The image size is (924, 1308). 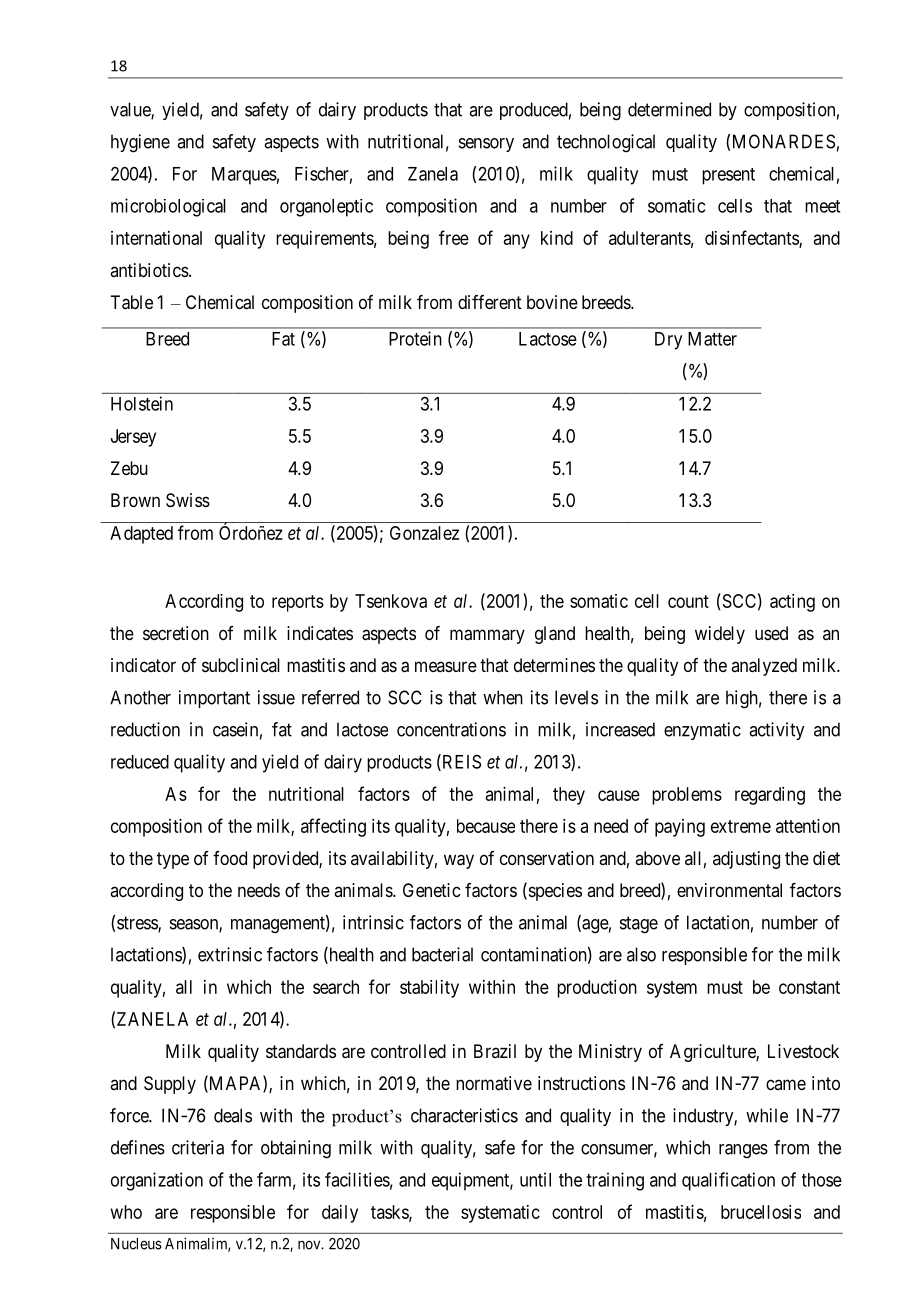 What do you see at coordinates (230, 858) in the page?
I see `food` at bounding box center [230, 858].
